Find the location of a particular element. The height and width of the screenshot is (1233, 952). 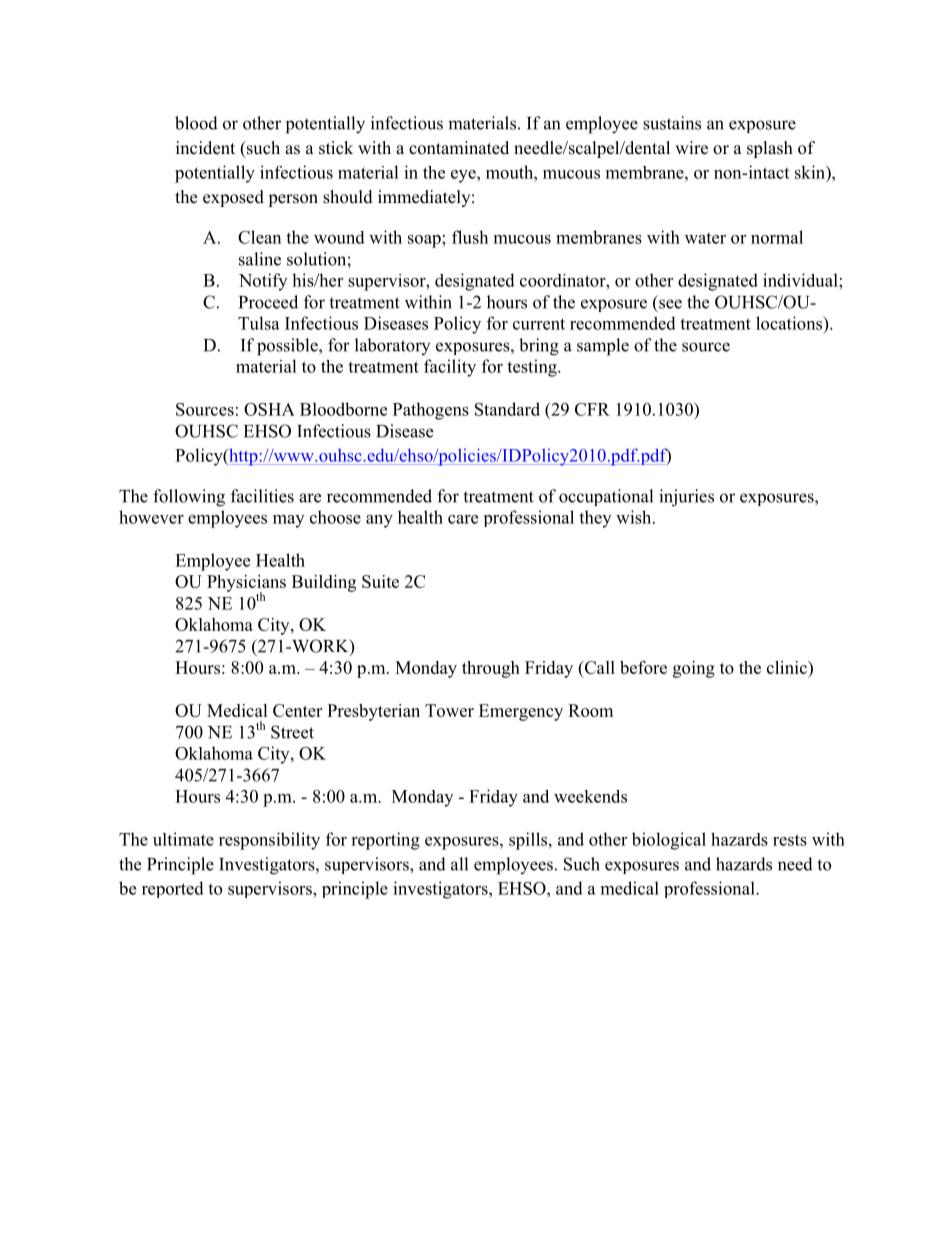

injuries is located at coordinates (686, 498).
